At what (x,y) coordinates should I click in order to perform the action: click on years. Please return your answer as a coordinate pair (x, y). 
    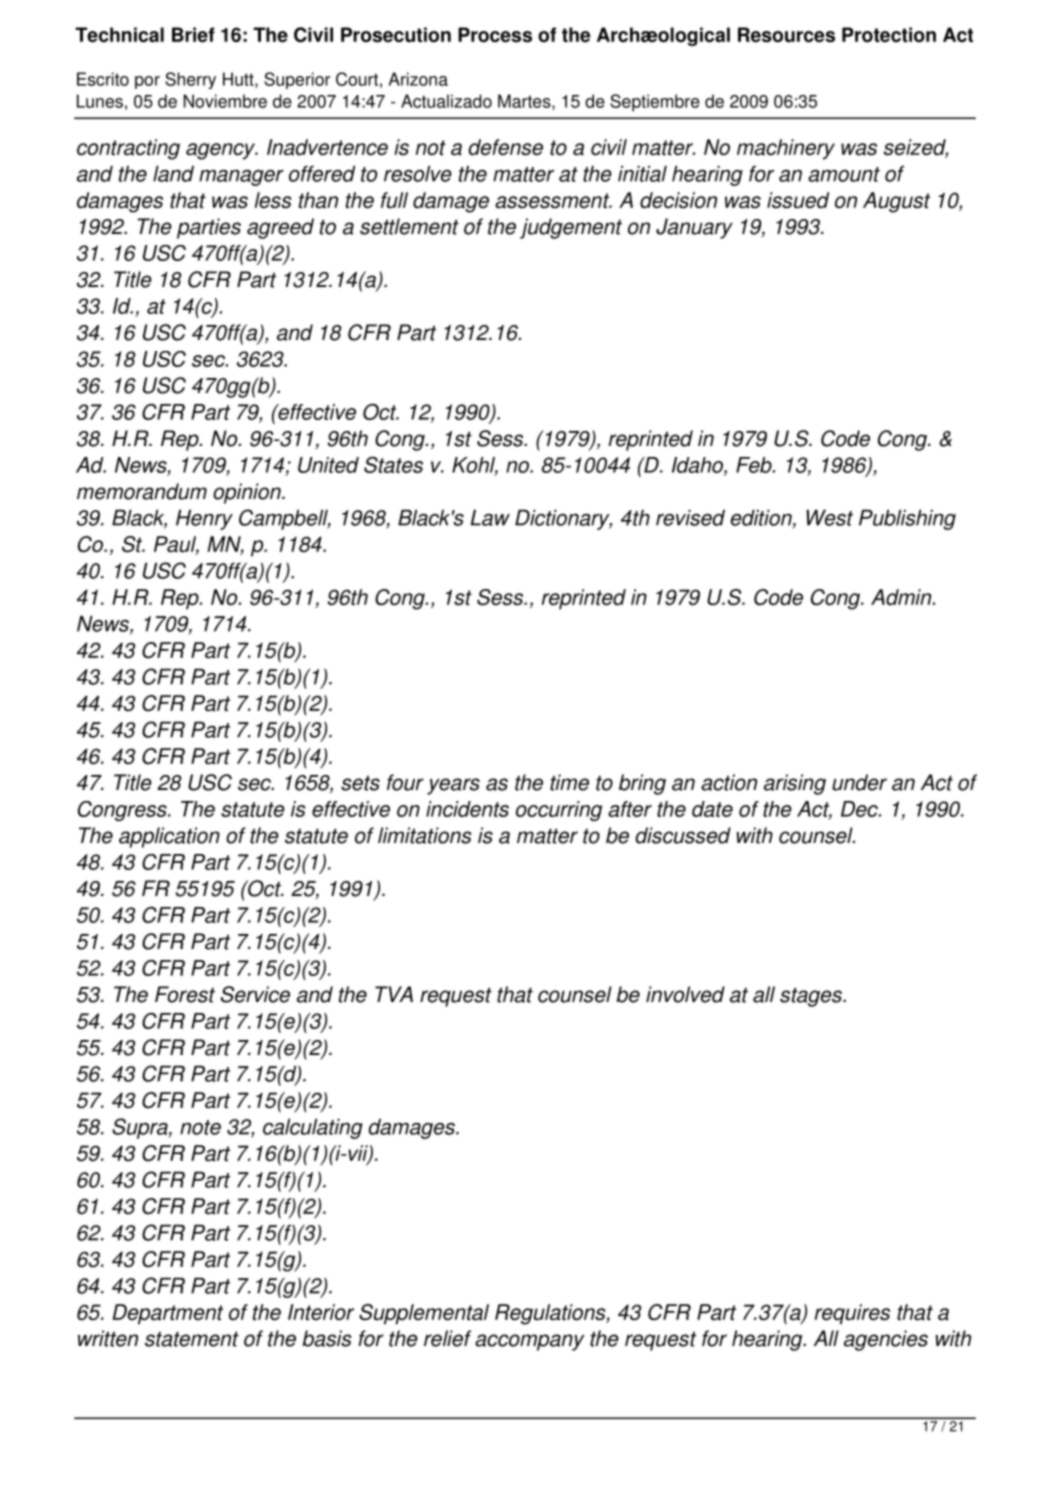
    Looking at the image, I should click on (453, 786).
